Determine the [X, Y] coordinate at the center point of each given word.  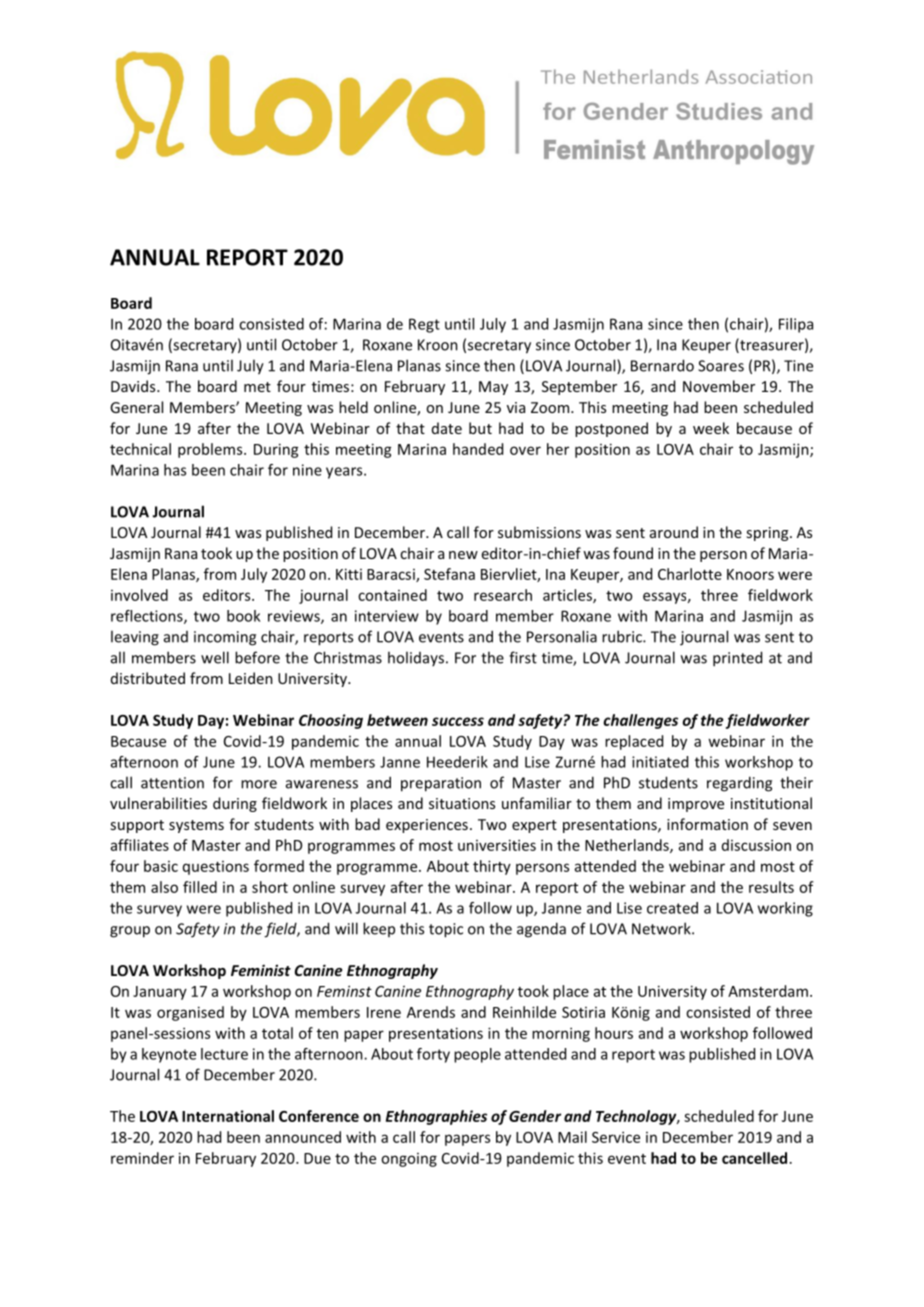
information [707, 824]
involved [139, 595]
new [463, 555]
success [458, 721]
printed [737, 659]
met [257, 387]
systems [196, 826]
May [493, 388]
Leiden [251, 678]
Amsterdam [768, 991]
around [674, 532]
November [719, 386]
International [228, 1116]
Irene [384, 1012]
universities [497, 845]
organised [190, 1013]
